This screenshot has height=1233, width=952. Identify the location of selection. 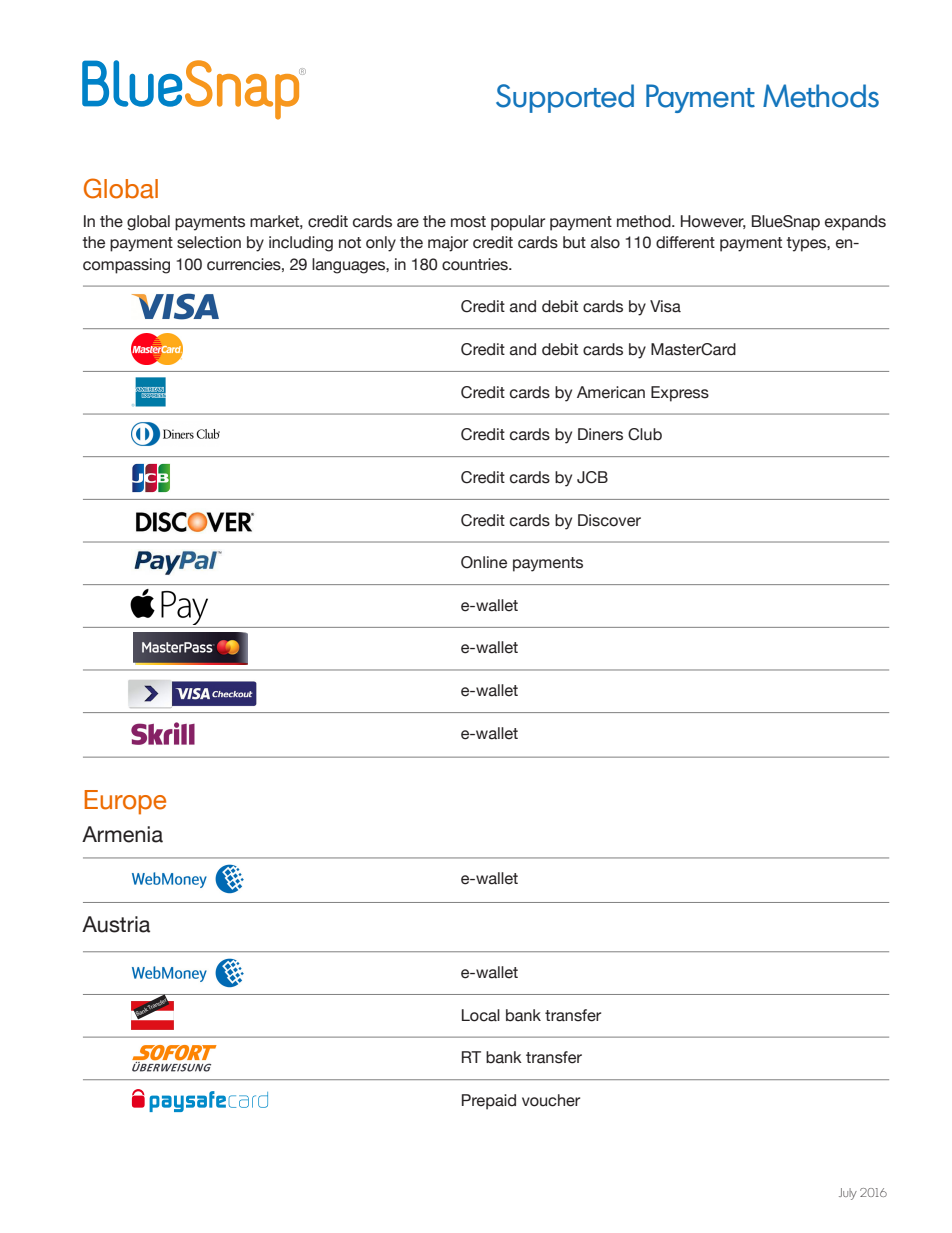
(209, 242).
